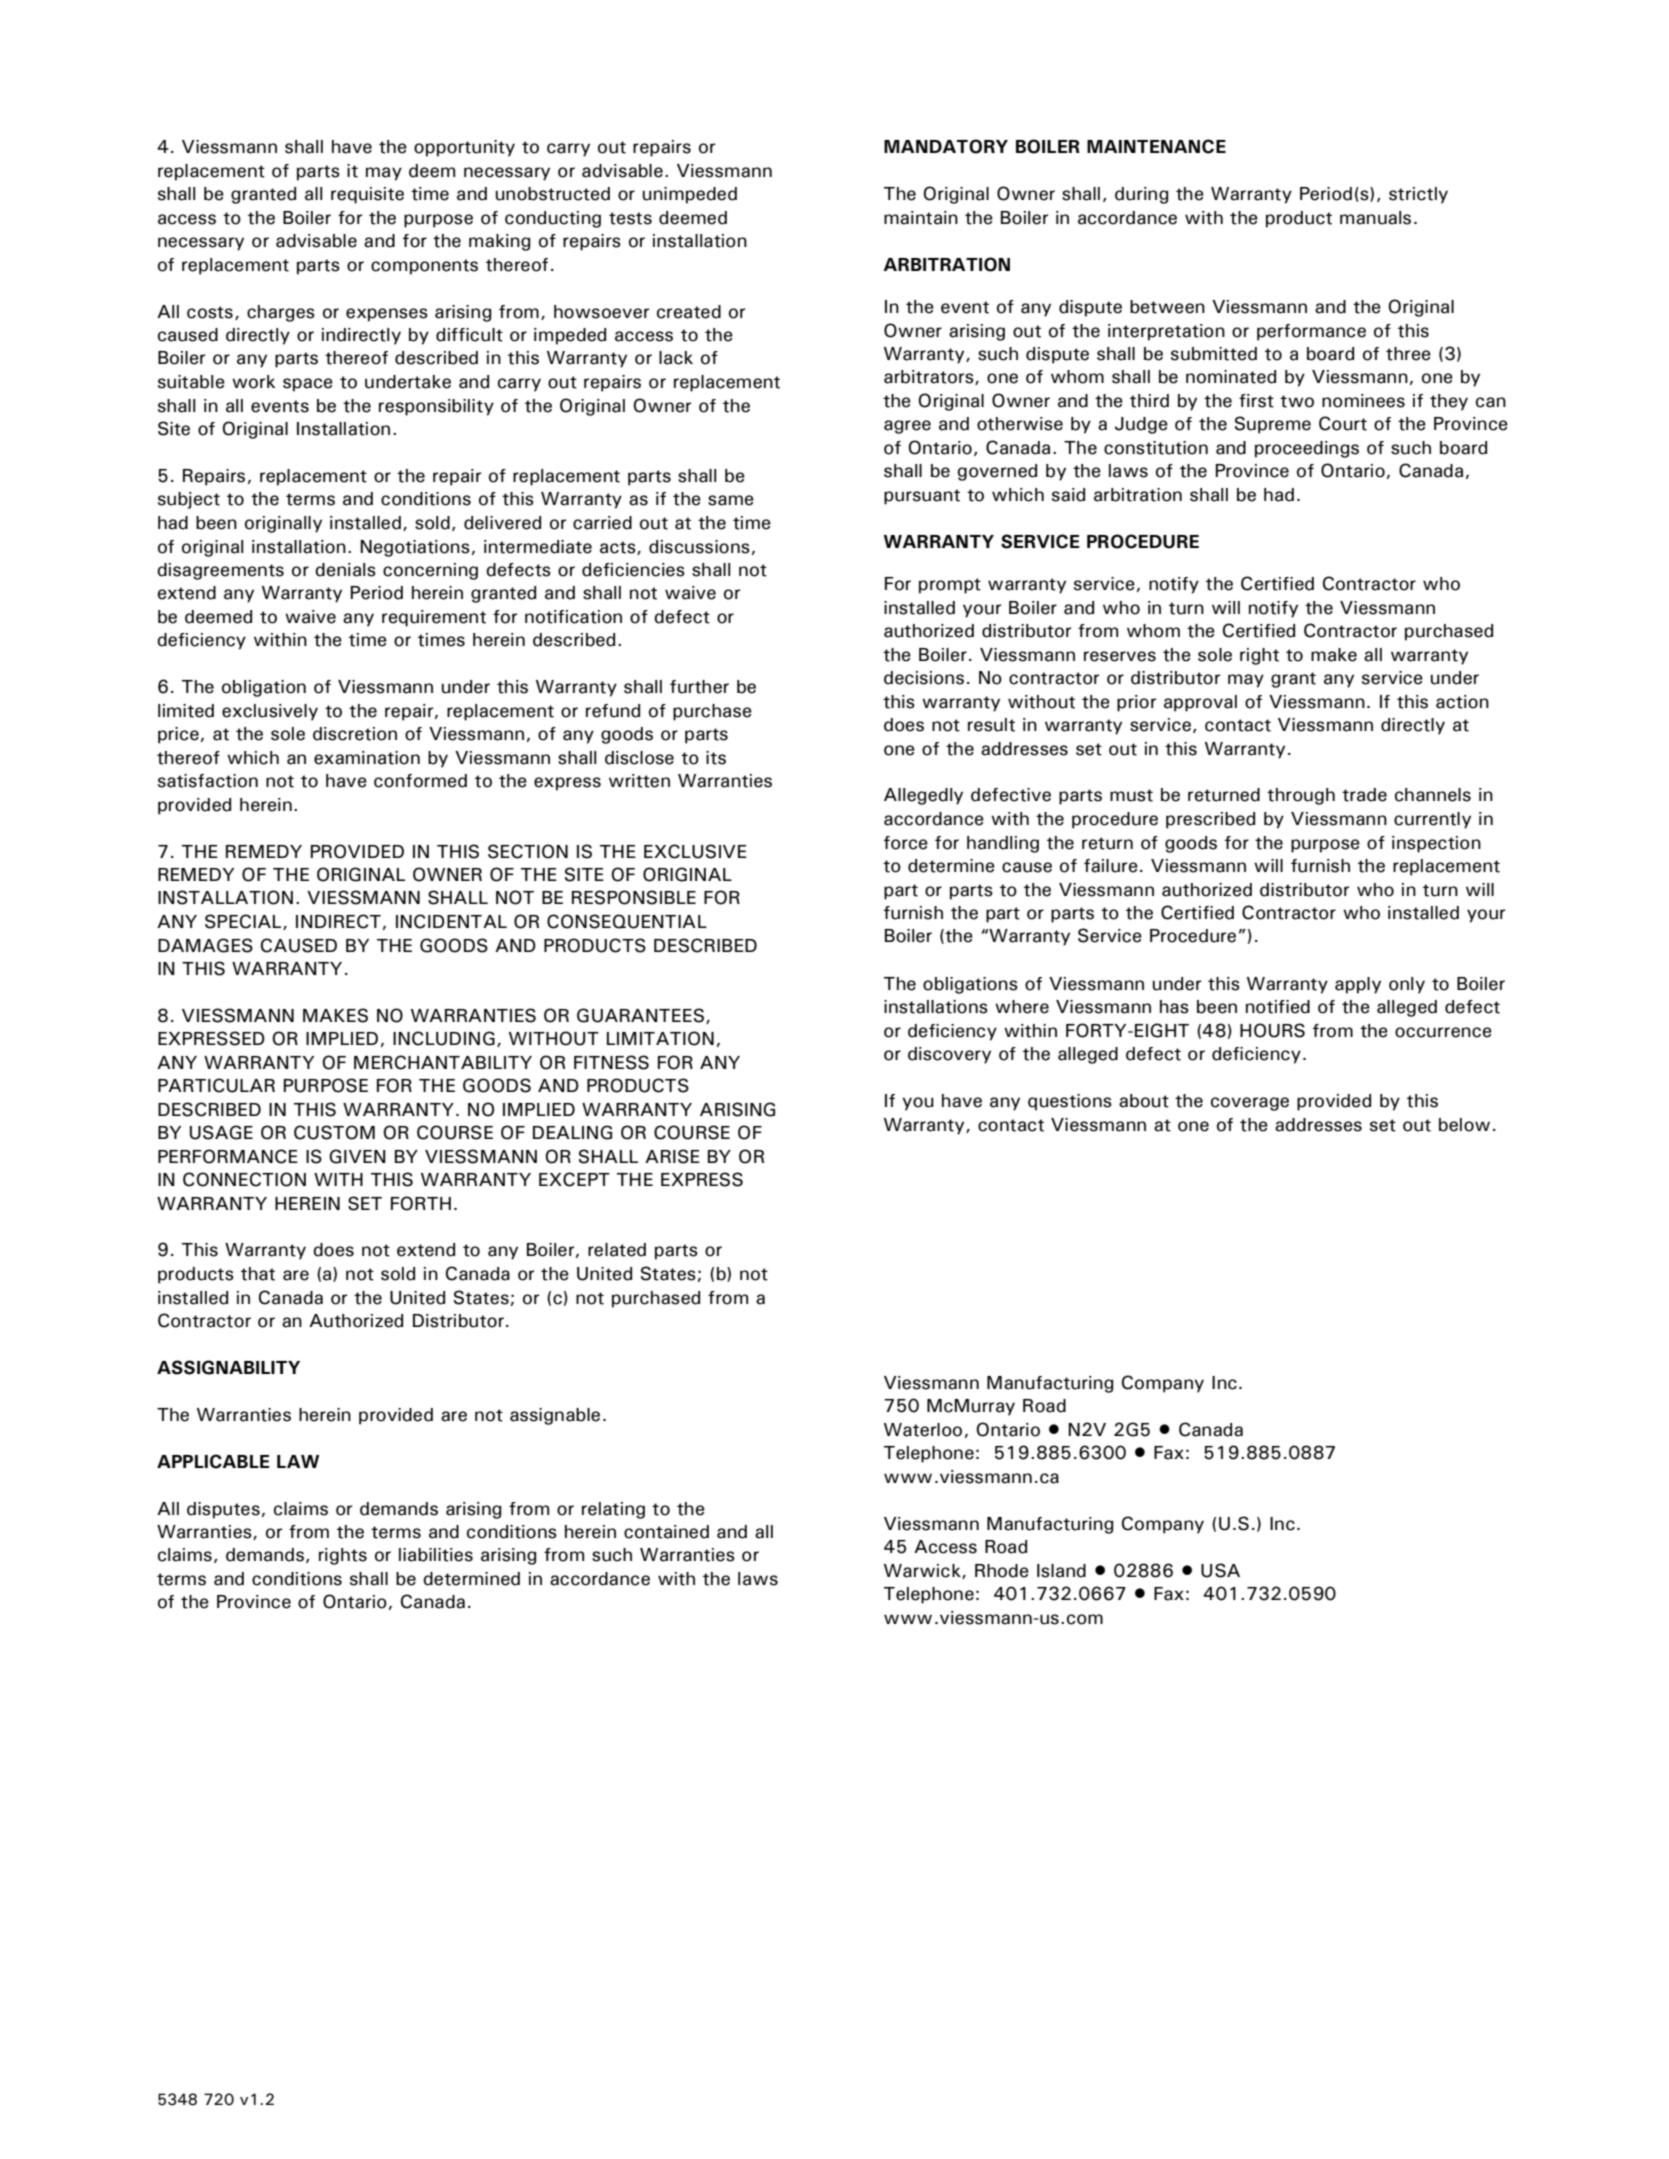  What do you see at coordinates (1307, 449) in the screenshot?
I see `proceedings` at bounding box center [1307, 449].
